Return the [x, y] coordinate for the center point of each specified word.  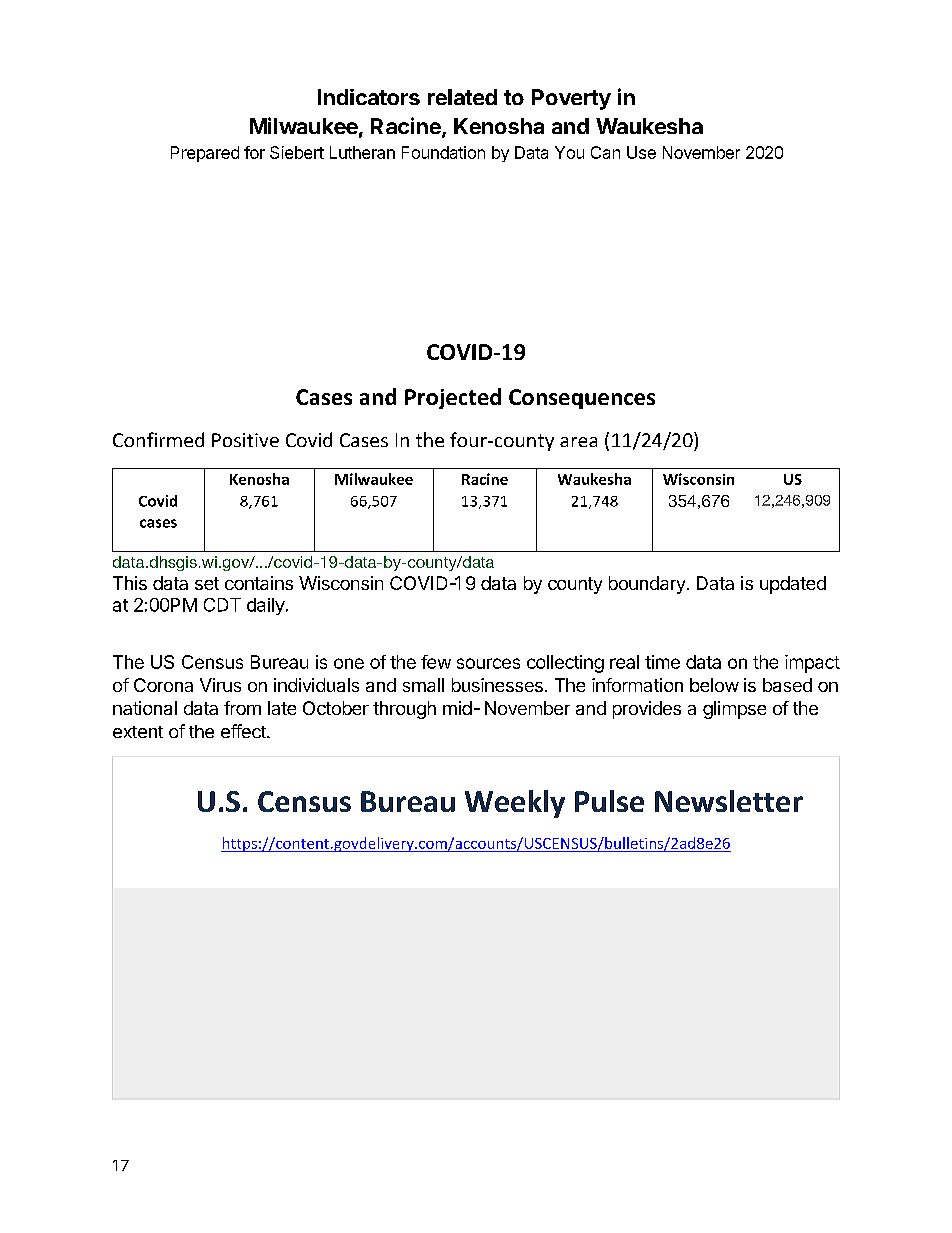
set [207, 583]
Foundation [443, 152]
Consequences [582, 399]
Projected [453, 398]
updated [793, 585]
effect [244, 731]
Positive [245, 440]
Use [641, 152]
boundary [647, 585]
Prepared [205, 154]
